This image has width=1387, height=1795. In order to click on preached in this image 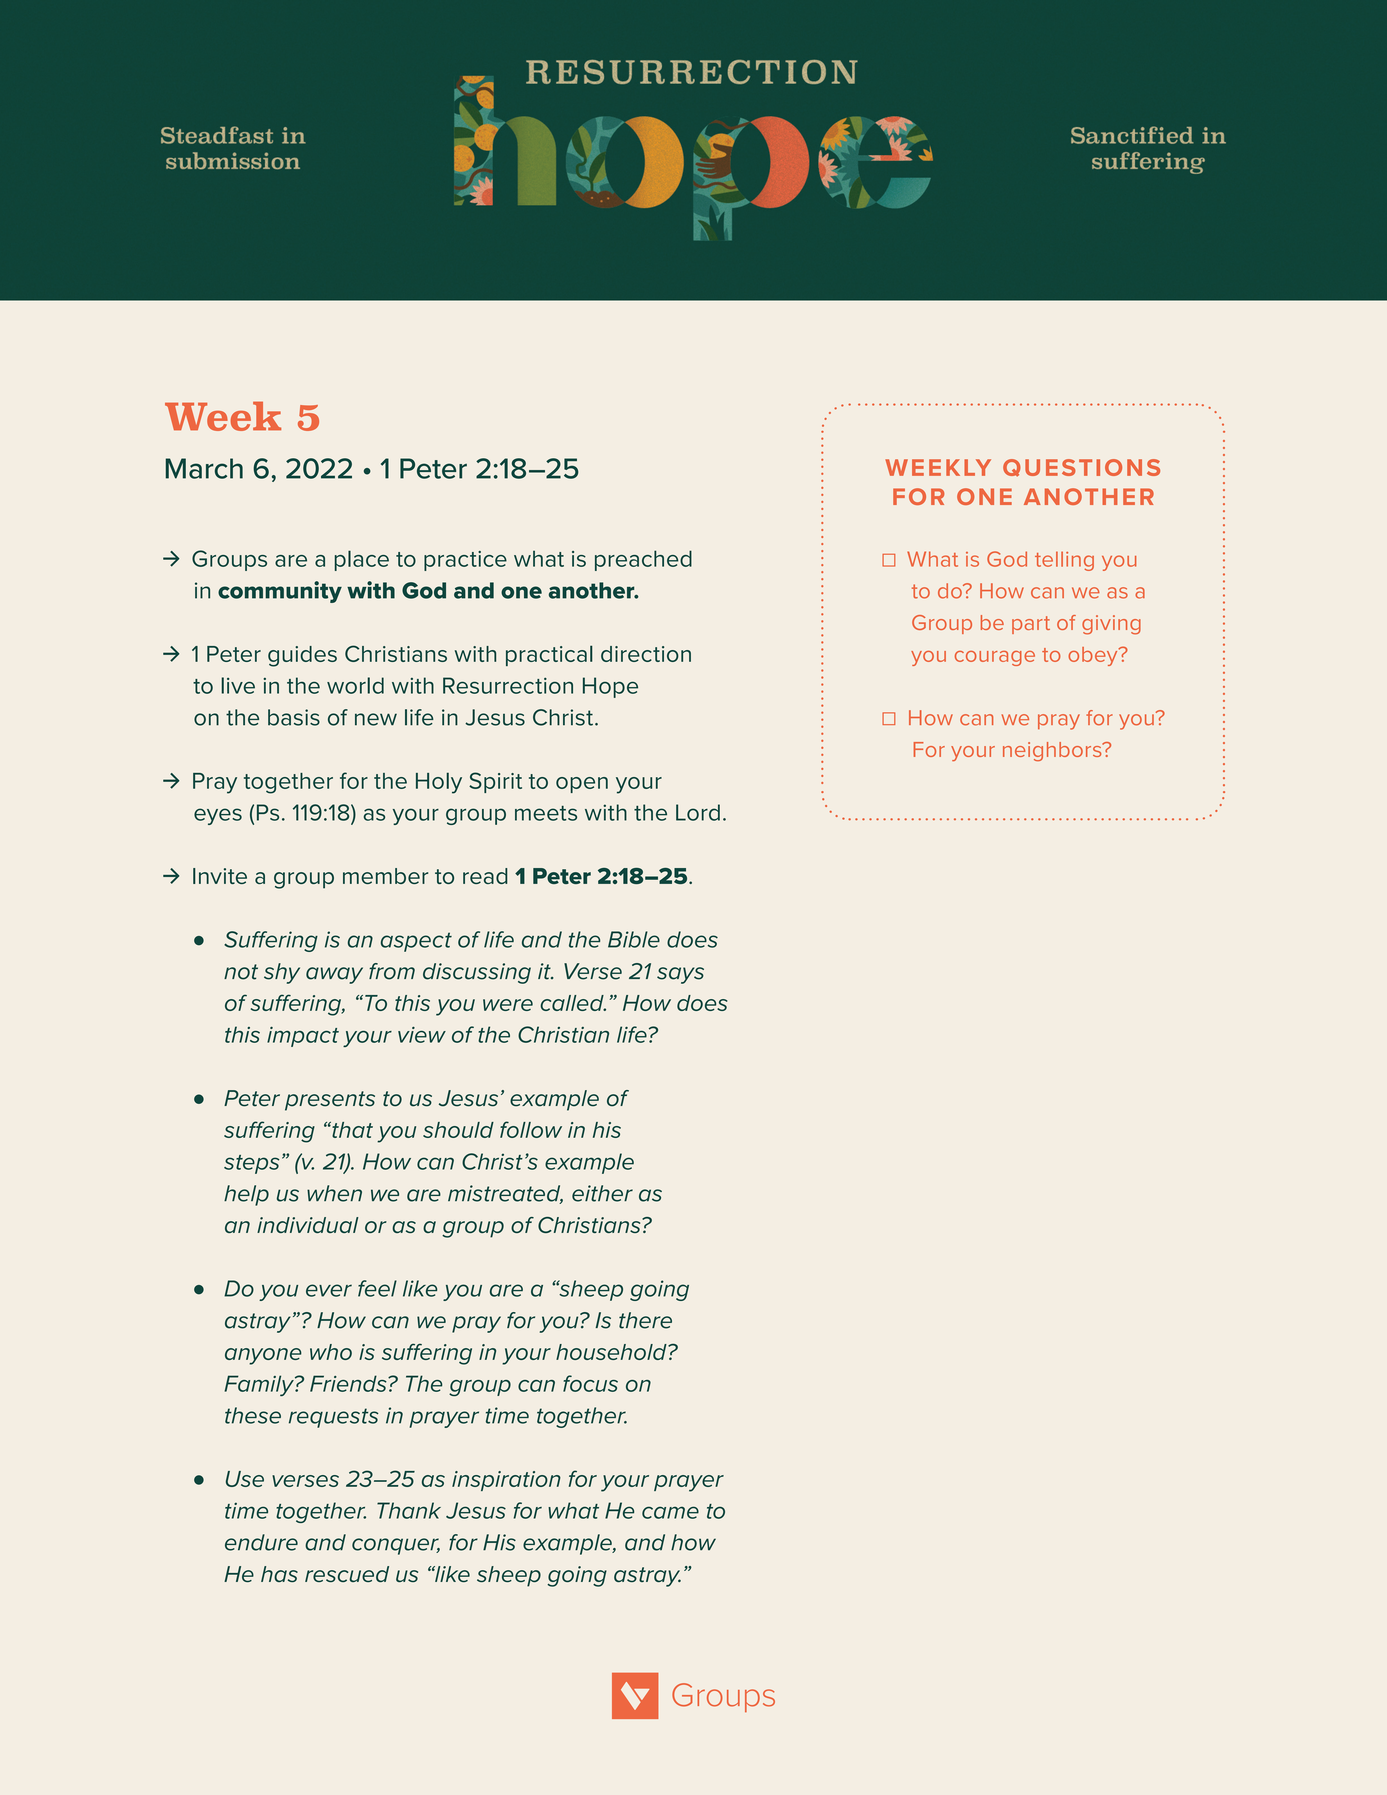, I will do `click(643, 560)`.
